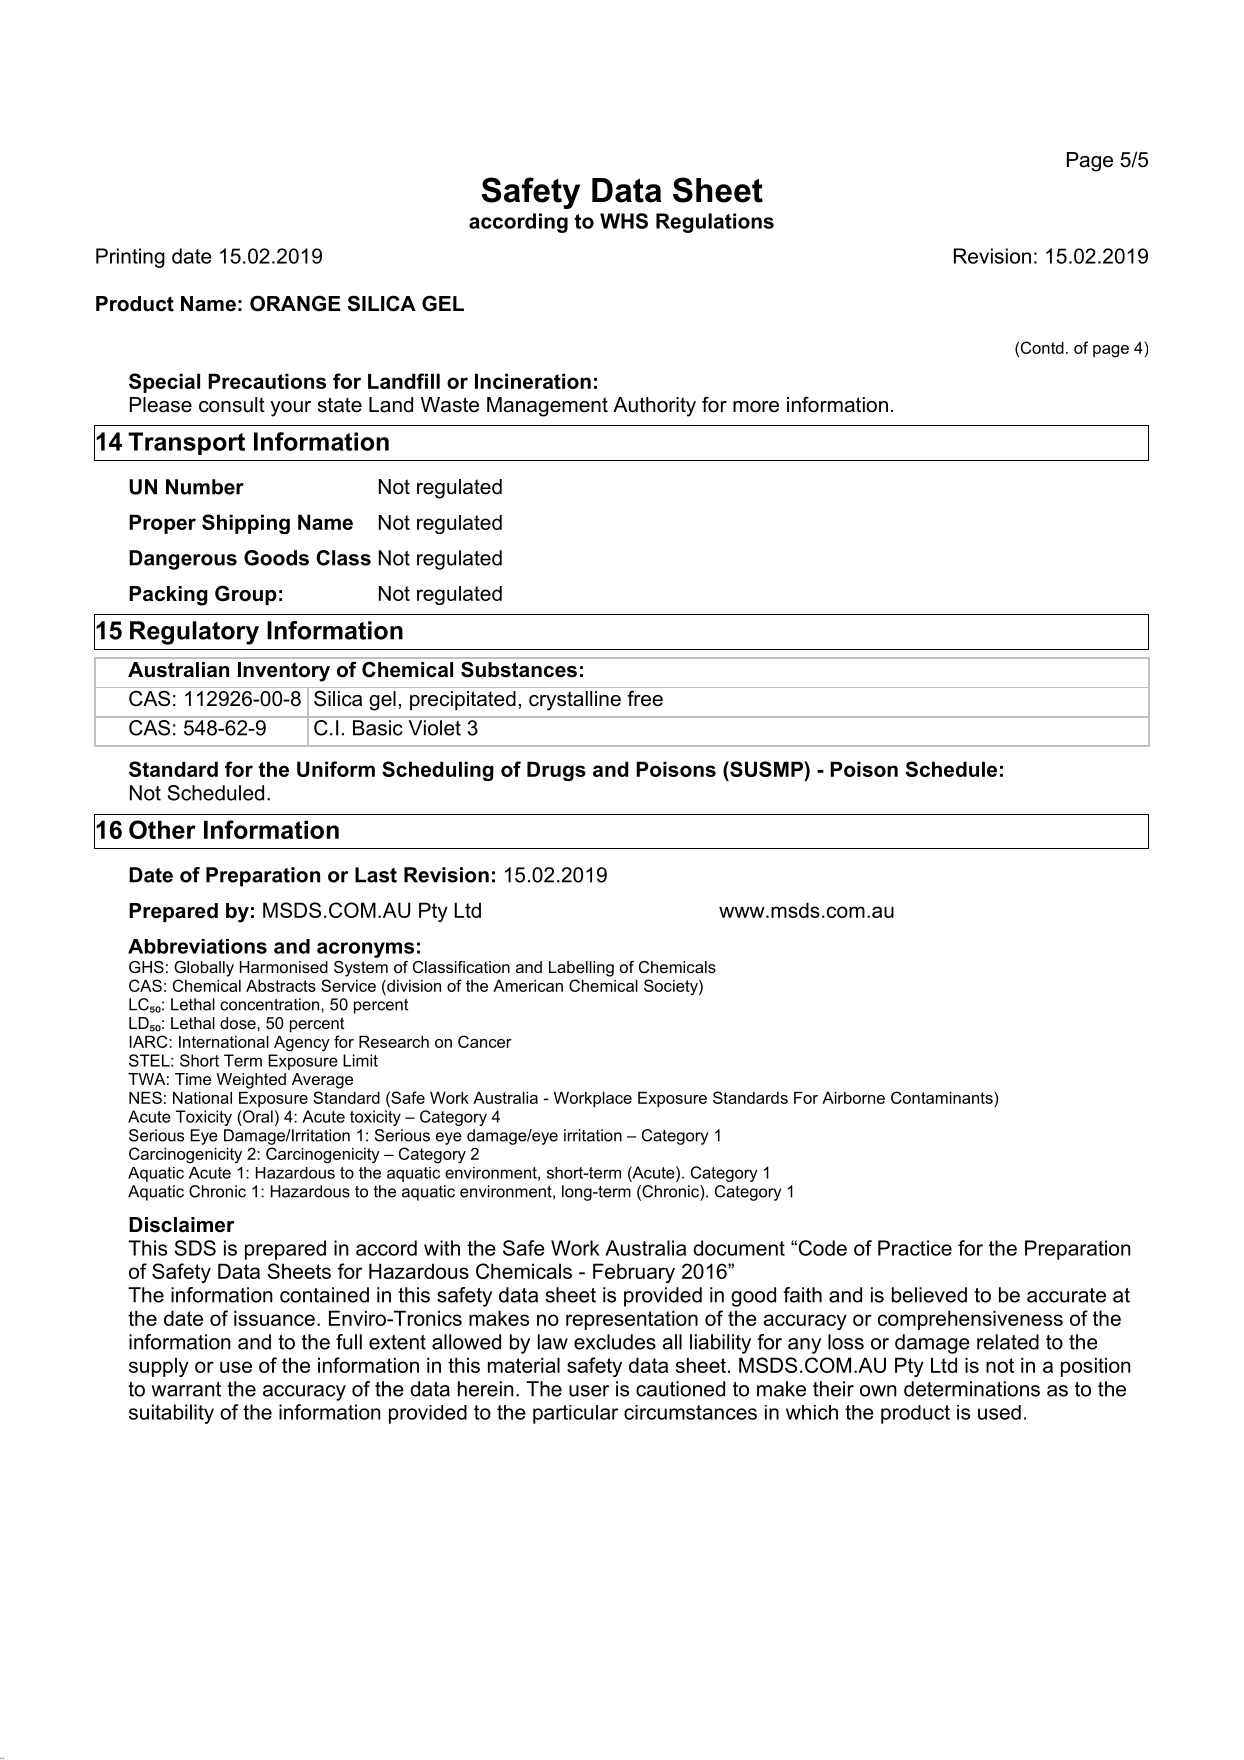  I want to click on Cancer, so click(485, 1041).
